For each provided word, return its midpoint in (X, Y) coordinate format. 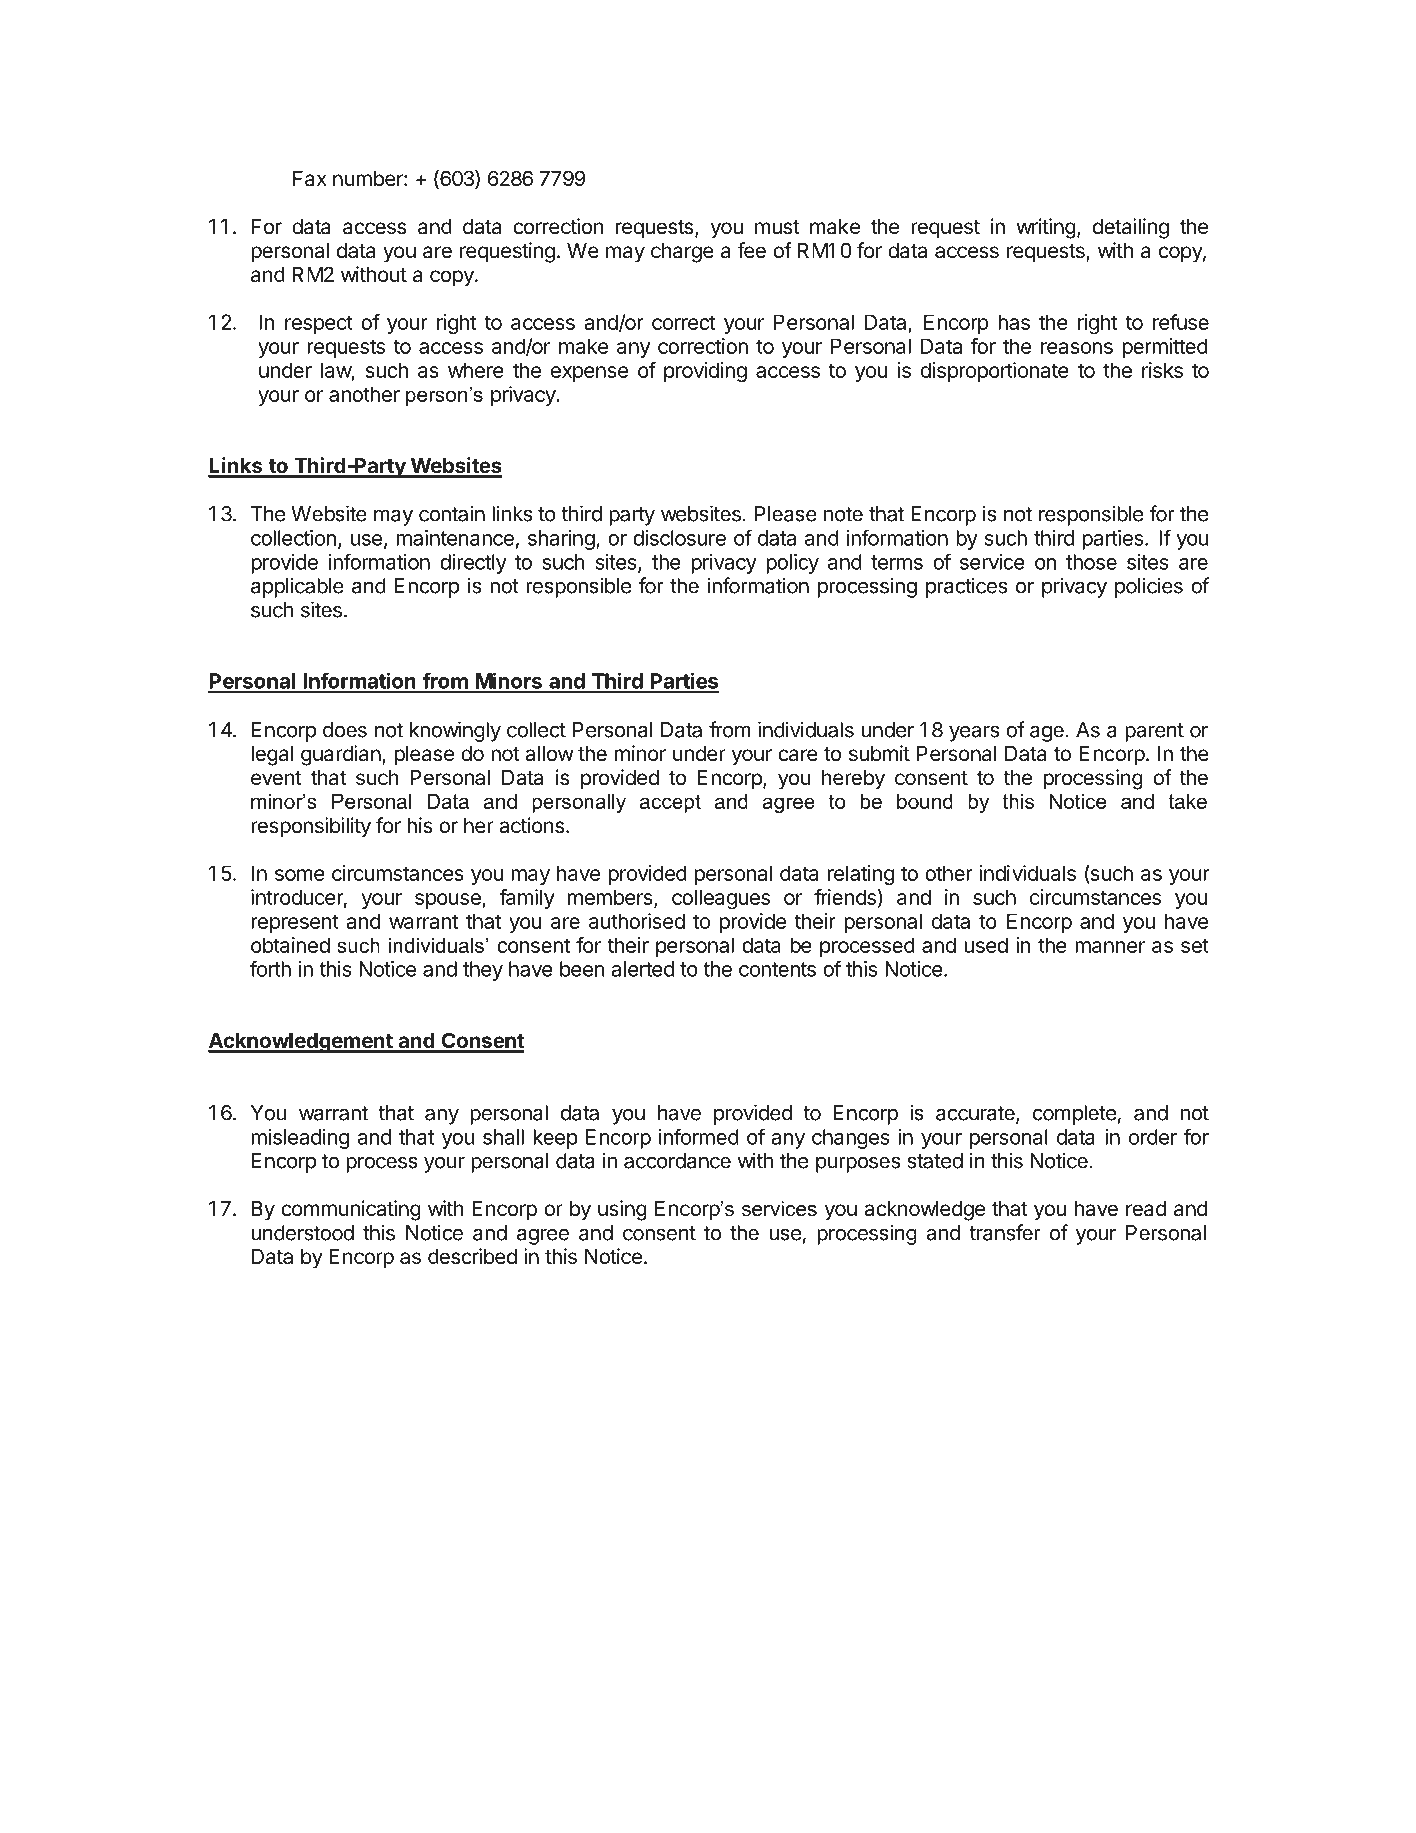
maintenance (455, 538)
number (369, 179)
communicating (351, 1210)
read (1146, 1209)
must (777, 227)
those (1091, 562)
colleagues (721, 899)
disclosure (679, 538)
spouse (449, 901)
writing (1046, 228)
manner (1110, 947)
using (622, 1210)
